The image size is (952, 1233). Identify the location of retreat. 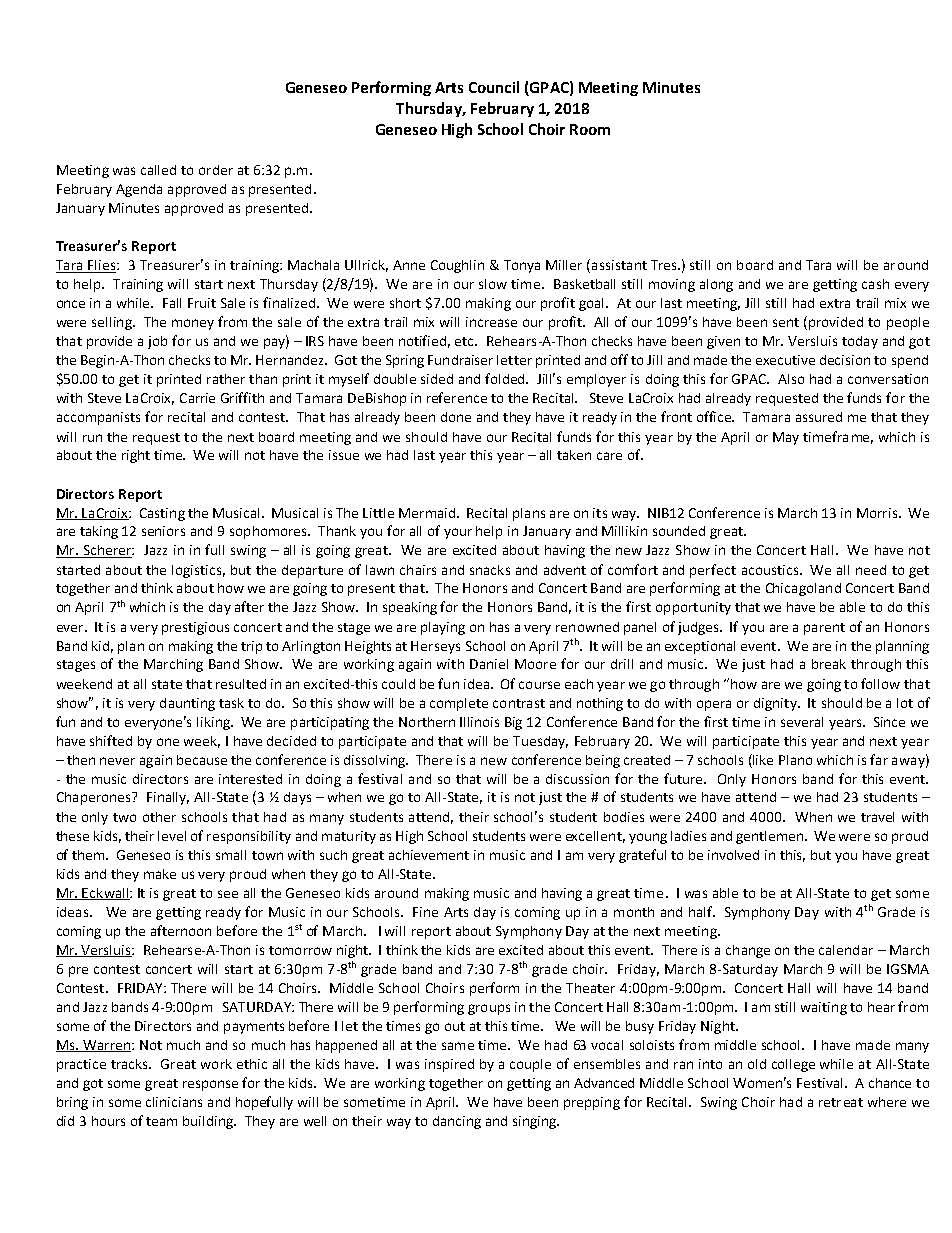
(841, 1102).
